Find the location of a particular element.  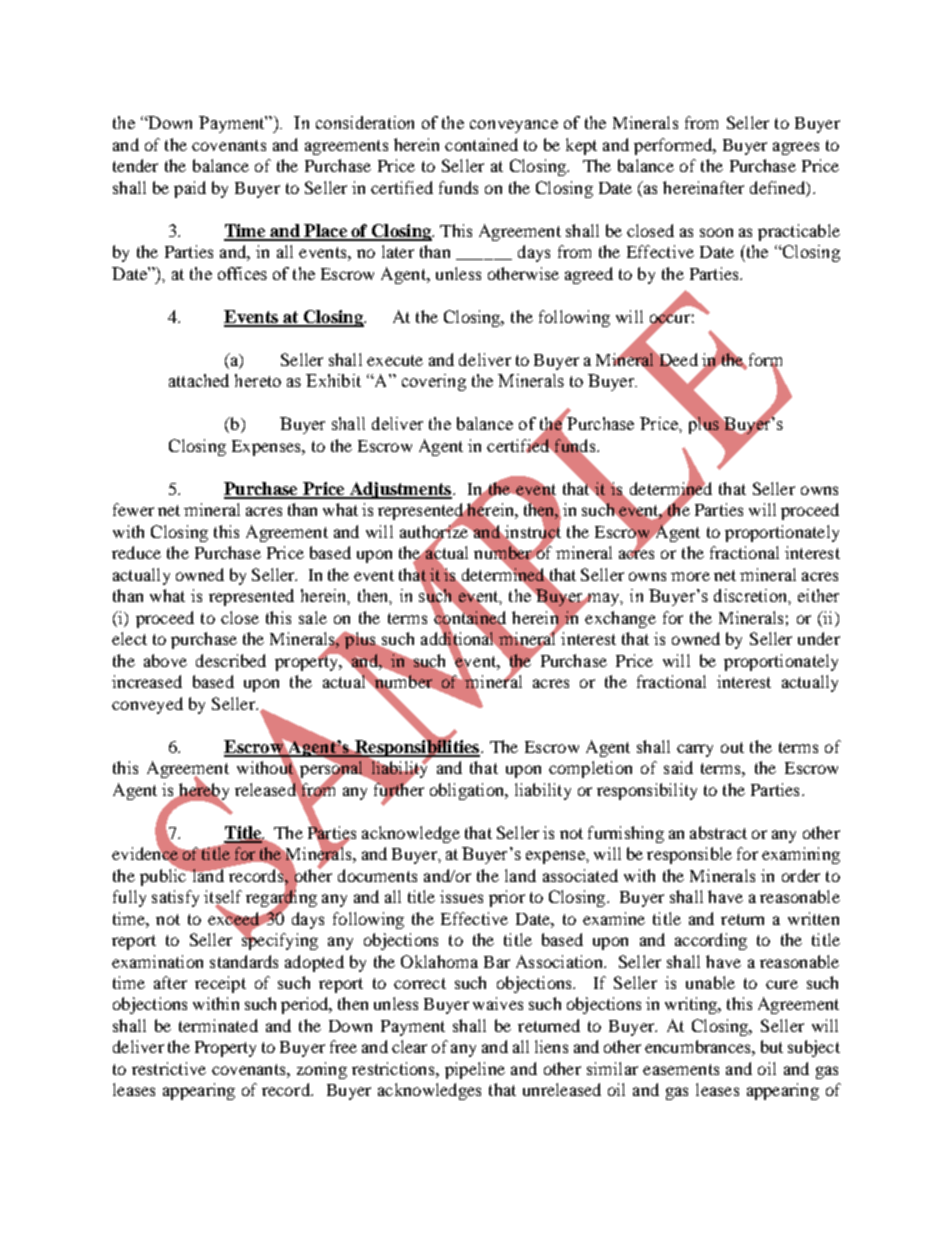

terminated is located at coordinates (218, 1025).
